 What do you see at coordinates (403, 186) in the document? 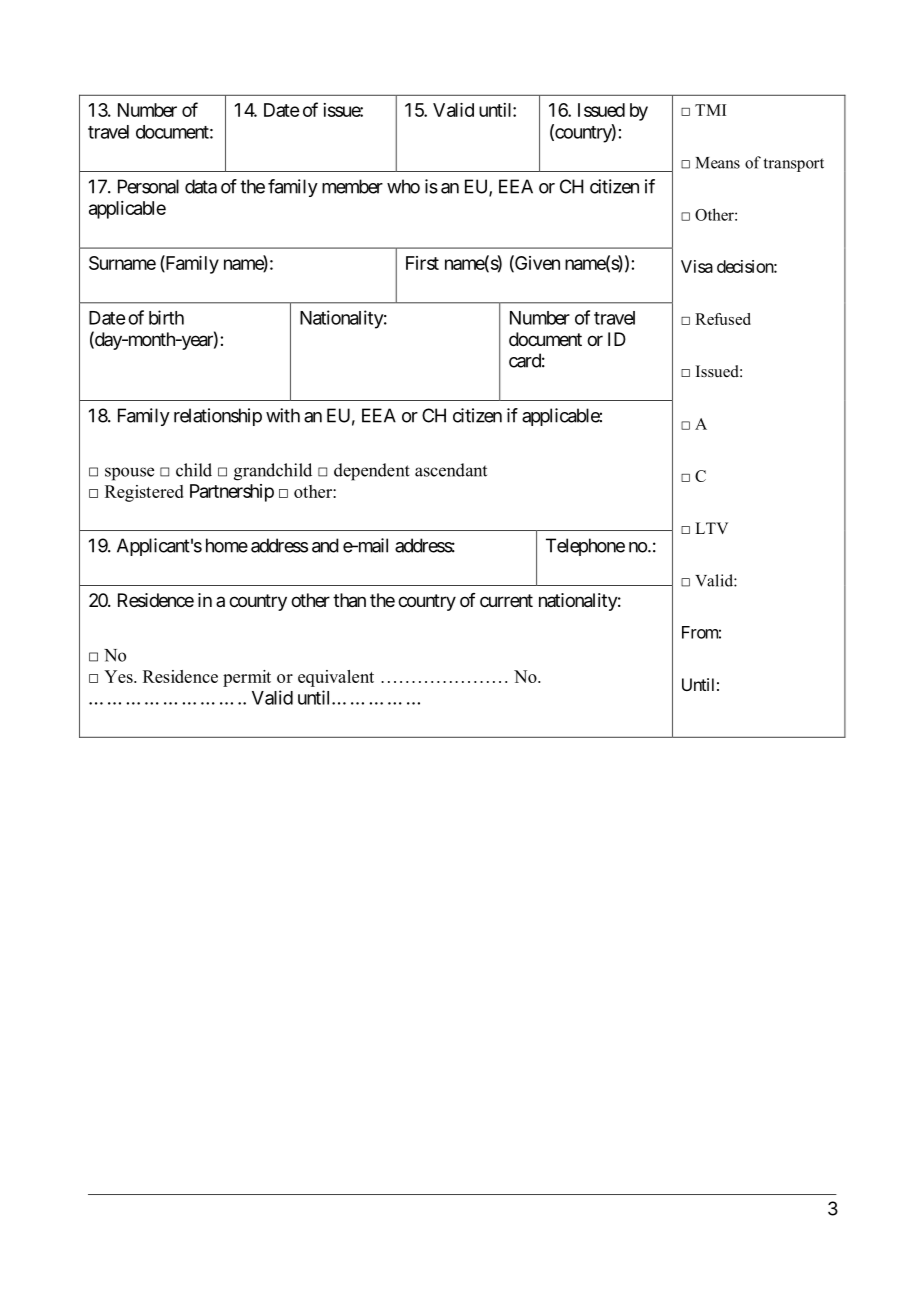
I see `who` at bounding box center [403, 186].
